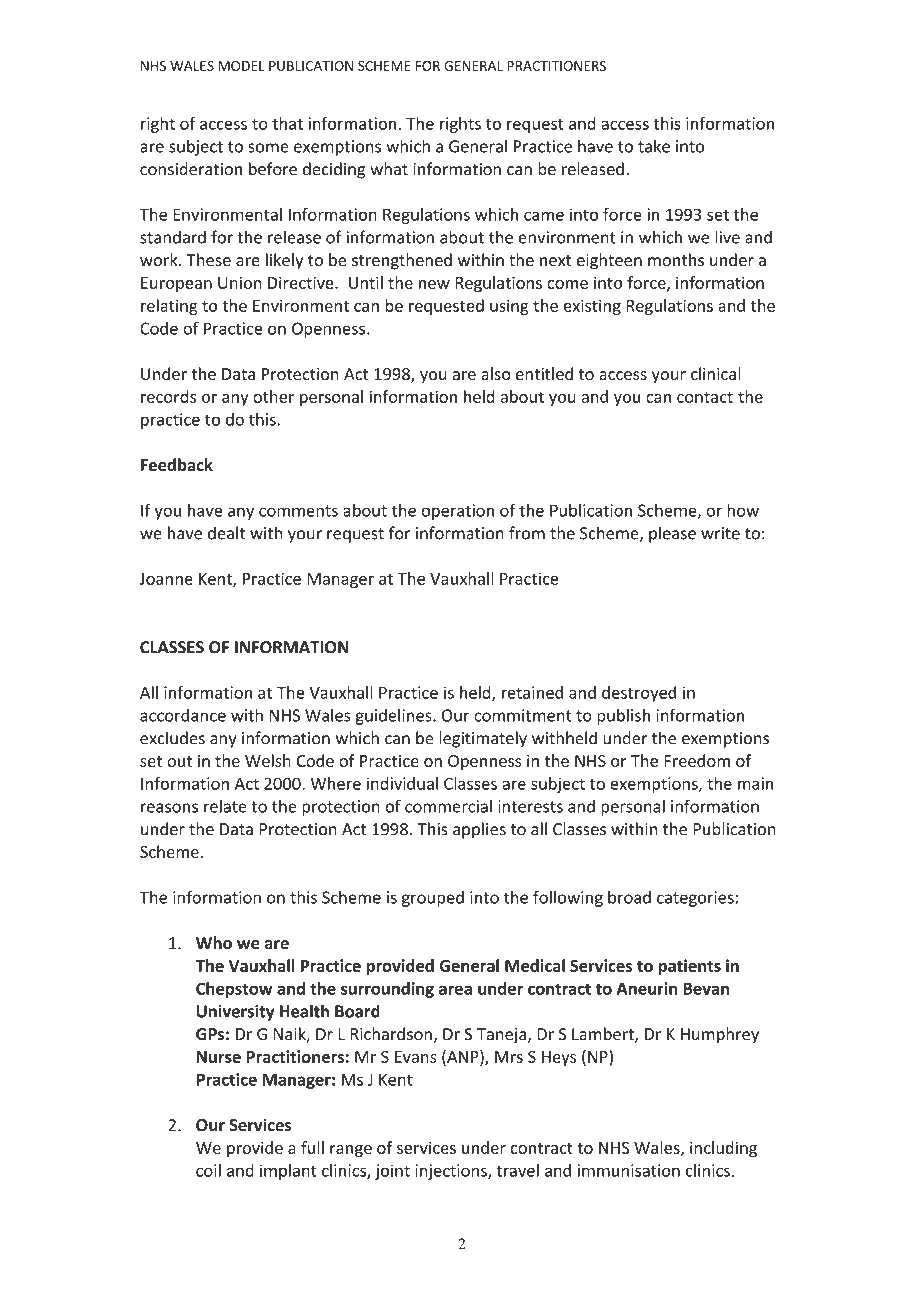 This document has height=1308, width=924. What do you see at coordinates (389, 169) in the document?
I see `what` at bounding box center [389, 169].
